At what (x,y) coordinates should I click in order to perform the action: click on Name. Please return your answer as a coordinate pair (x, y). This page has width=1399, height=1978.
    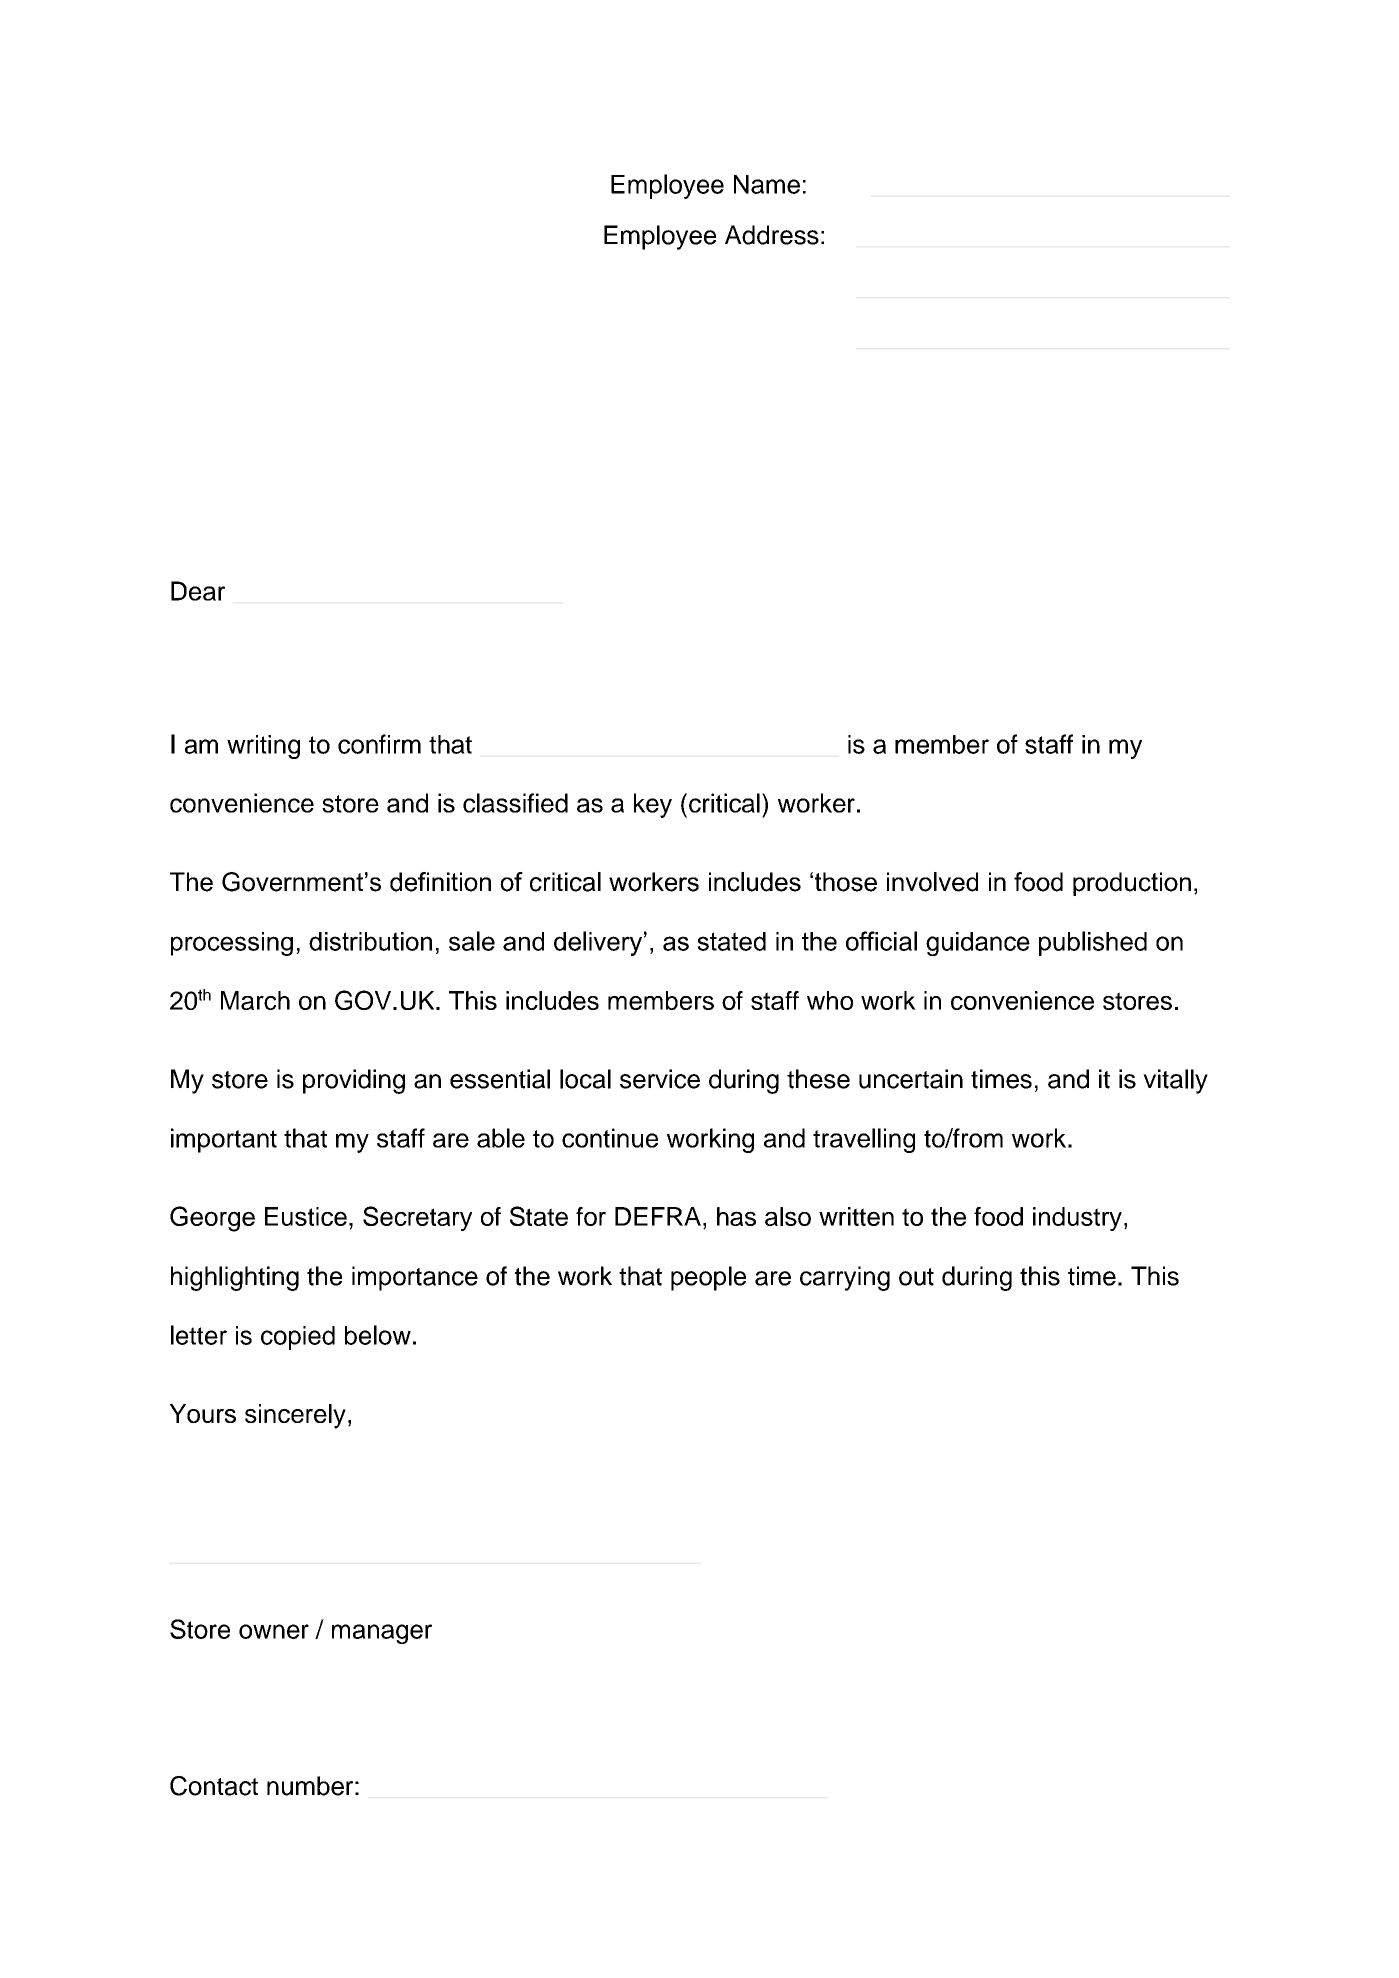
    Looking at the image, I should click on (767, 184).
